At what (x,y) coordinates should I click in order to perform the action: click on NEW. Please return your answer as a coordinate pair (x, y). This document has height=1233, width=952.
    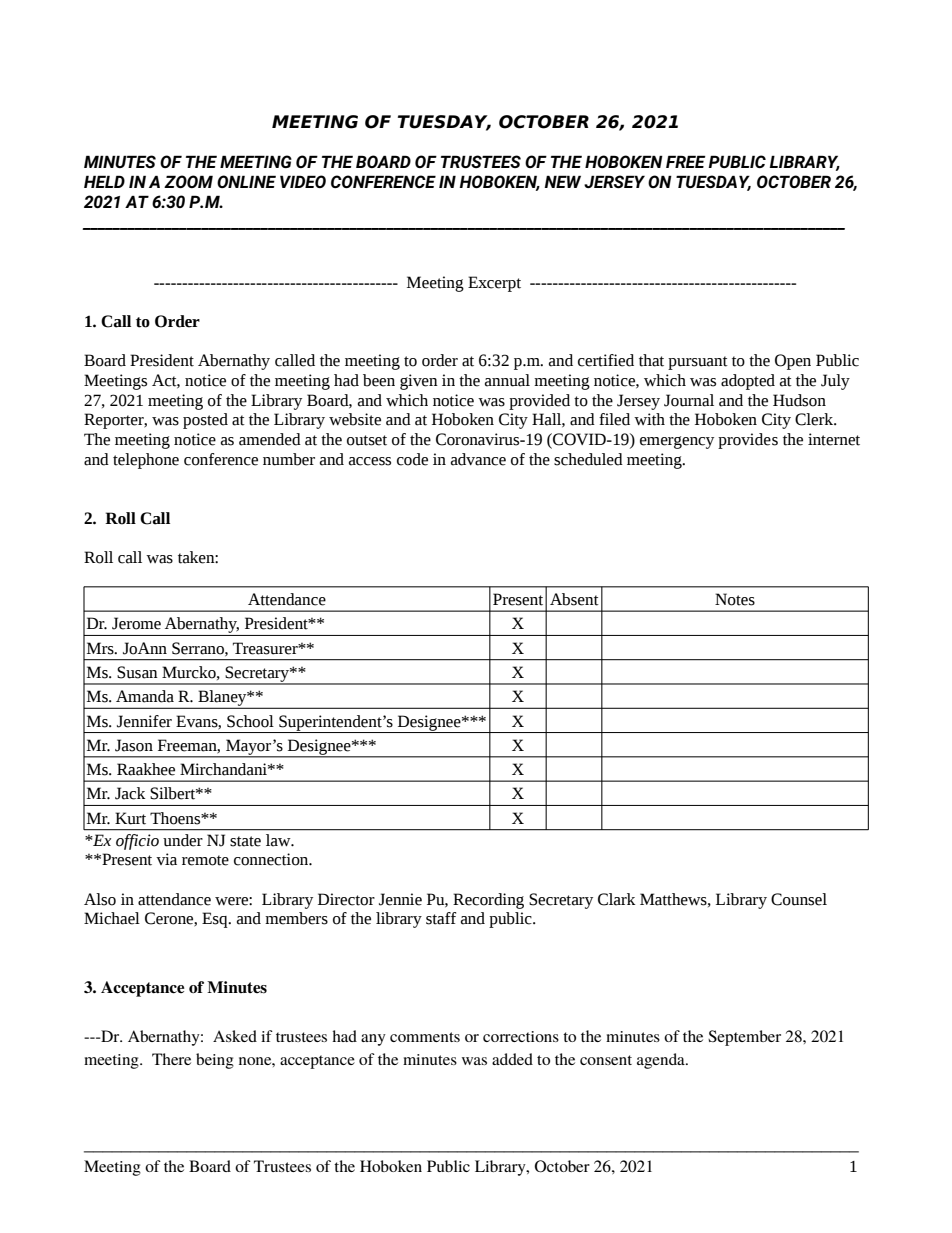
    Looking at the image, I should click on (562, 181).
